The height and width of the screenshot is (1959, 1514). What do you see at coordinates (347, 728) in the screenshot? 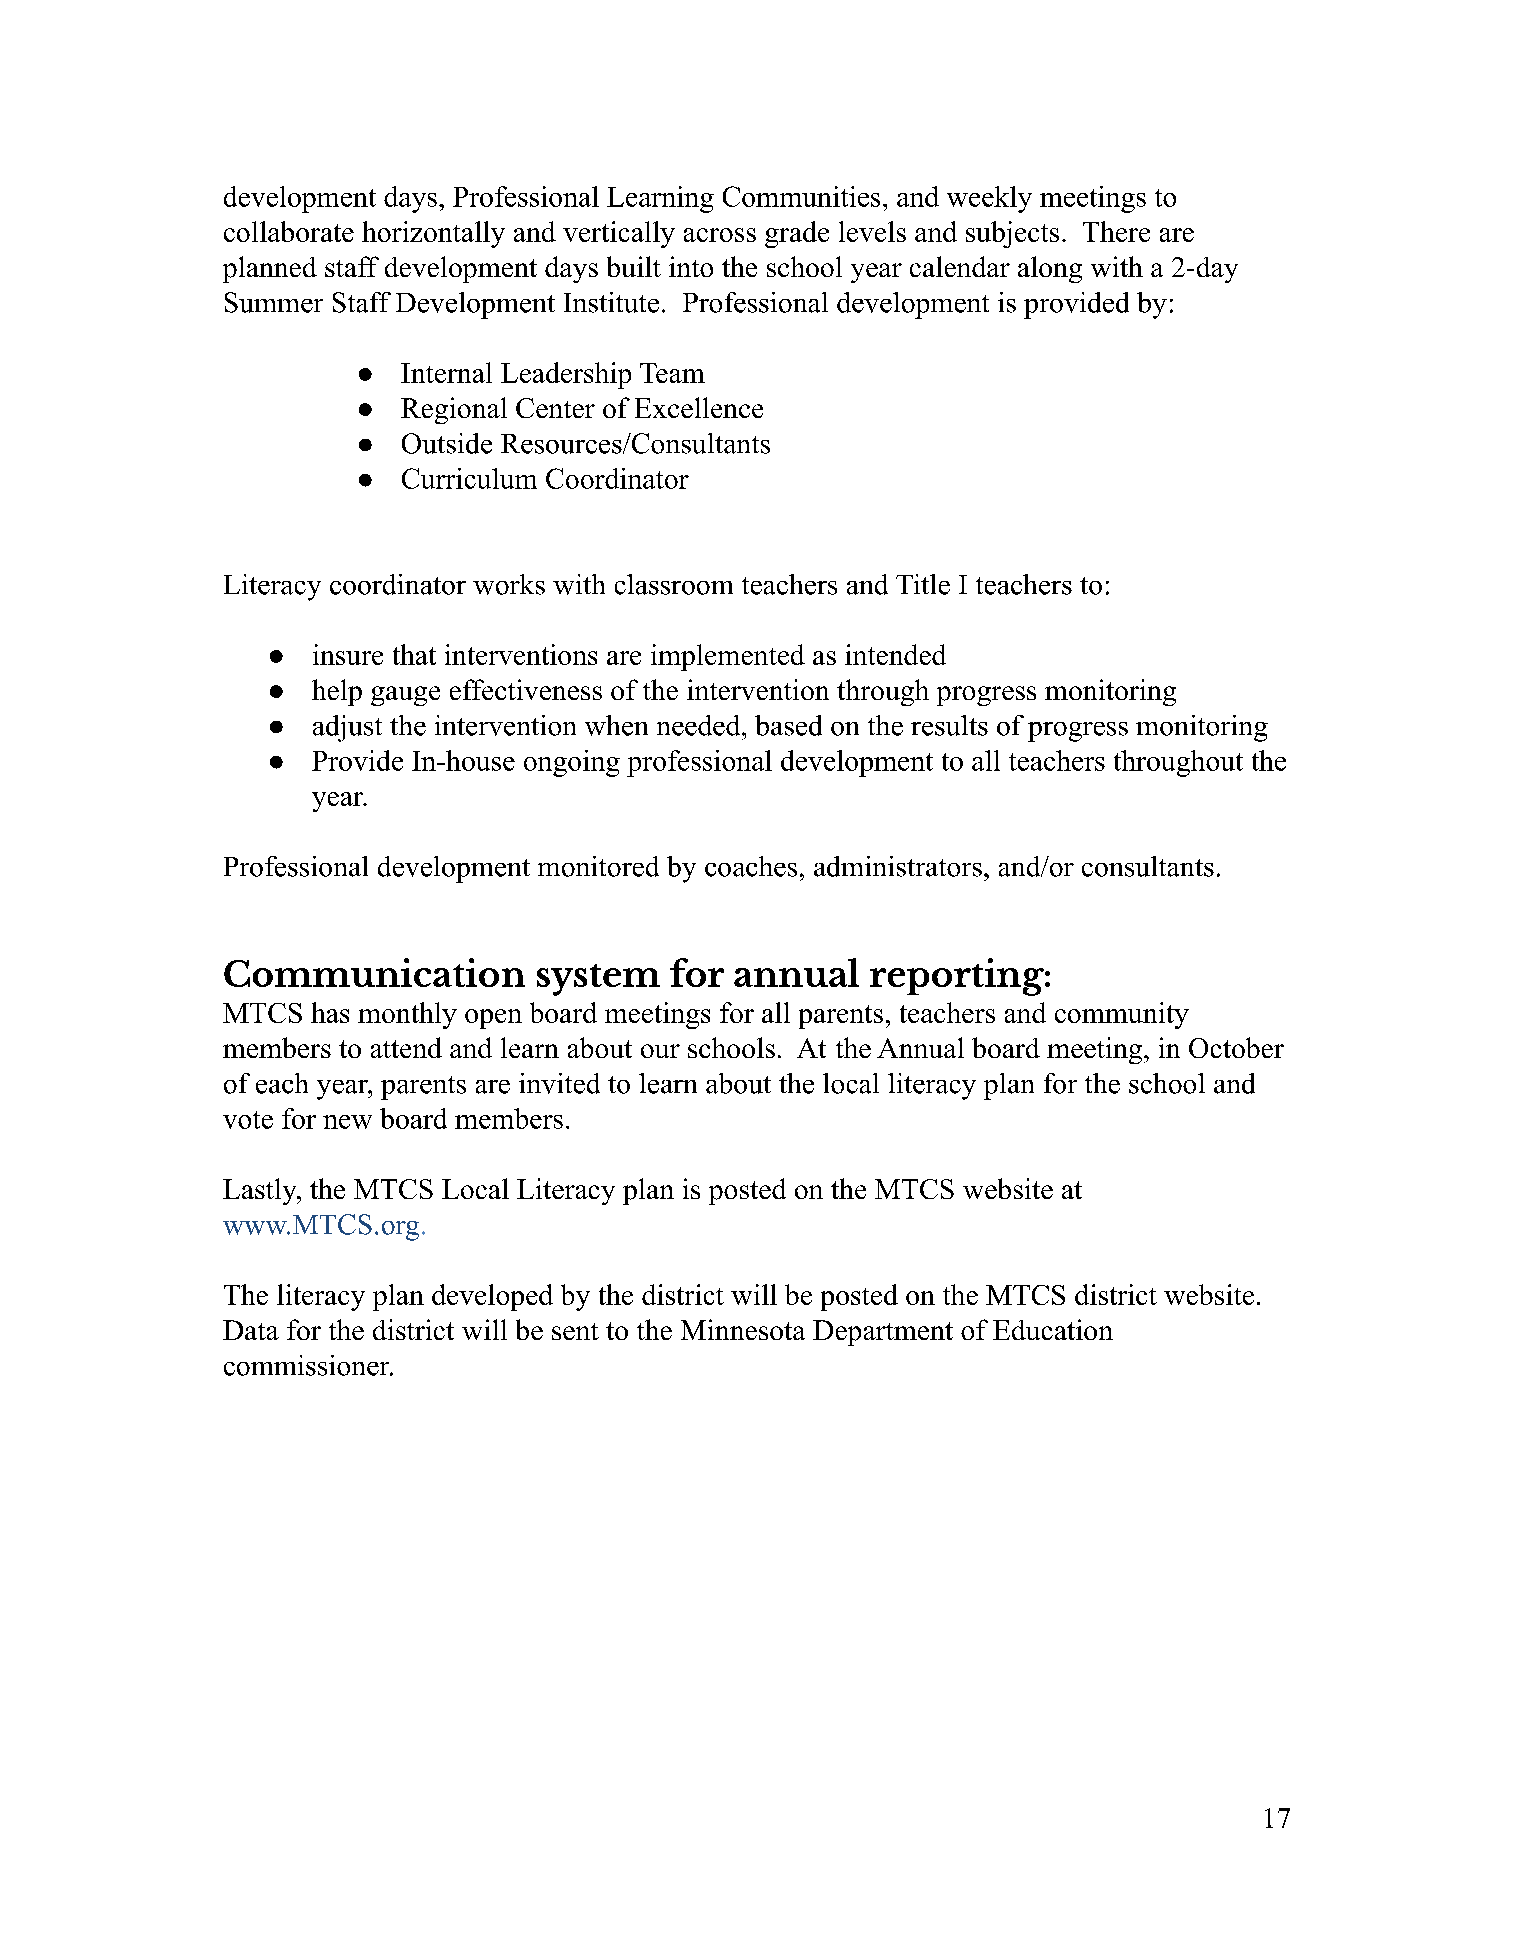
I see `adjust` at bounding box center [347, 728].
